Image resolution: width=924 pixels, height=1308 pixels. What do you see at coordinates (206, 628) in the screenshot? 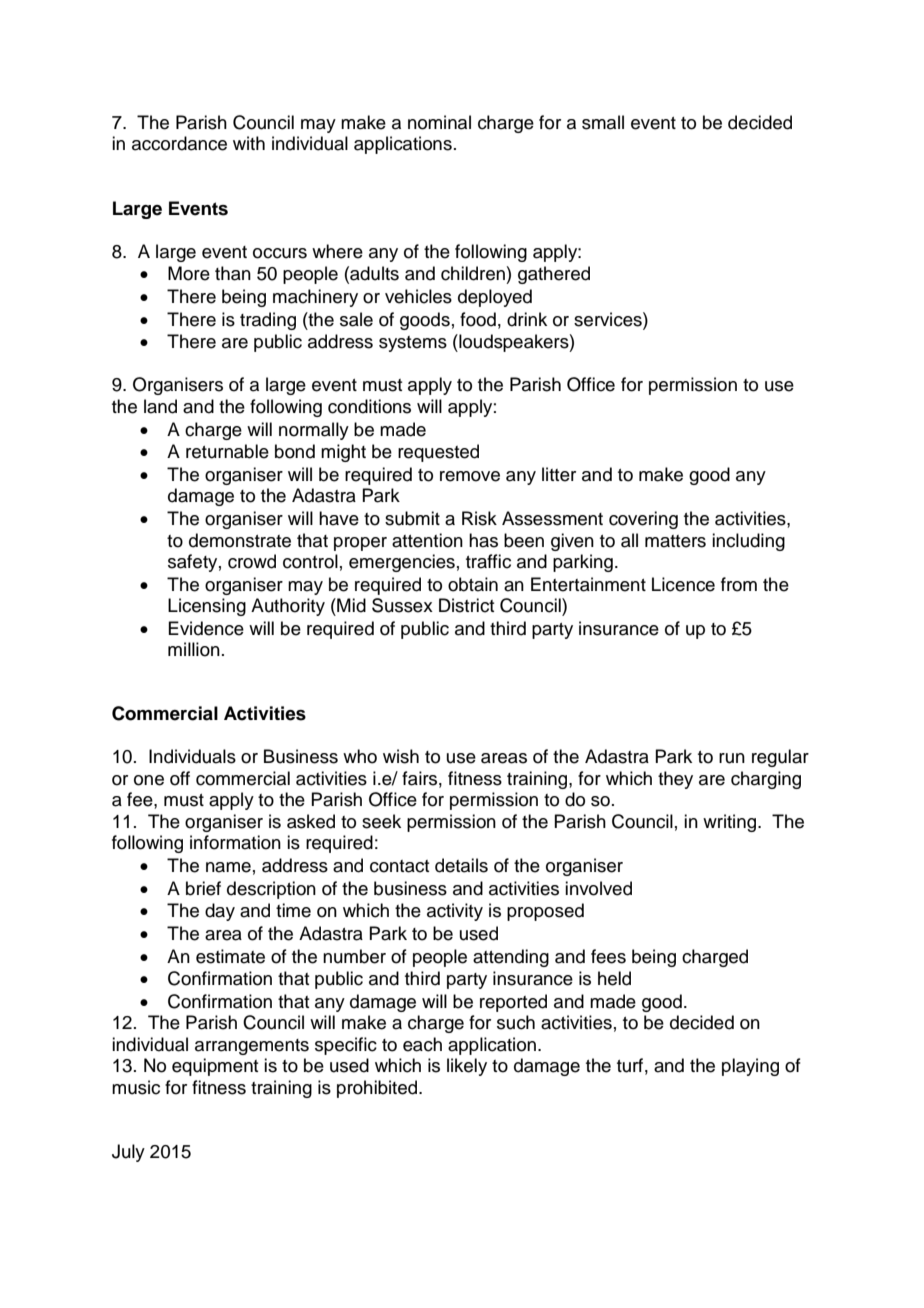
I see `Evidence` at bounding box center [206, 628].
